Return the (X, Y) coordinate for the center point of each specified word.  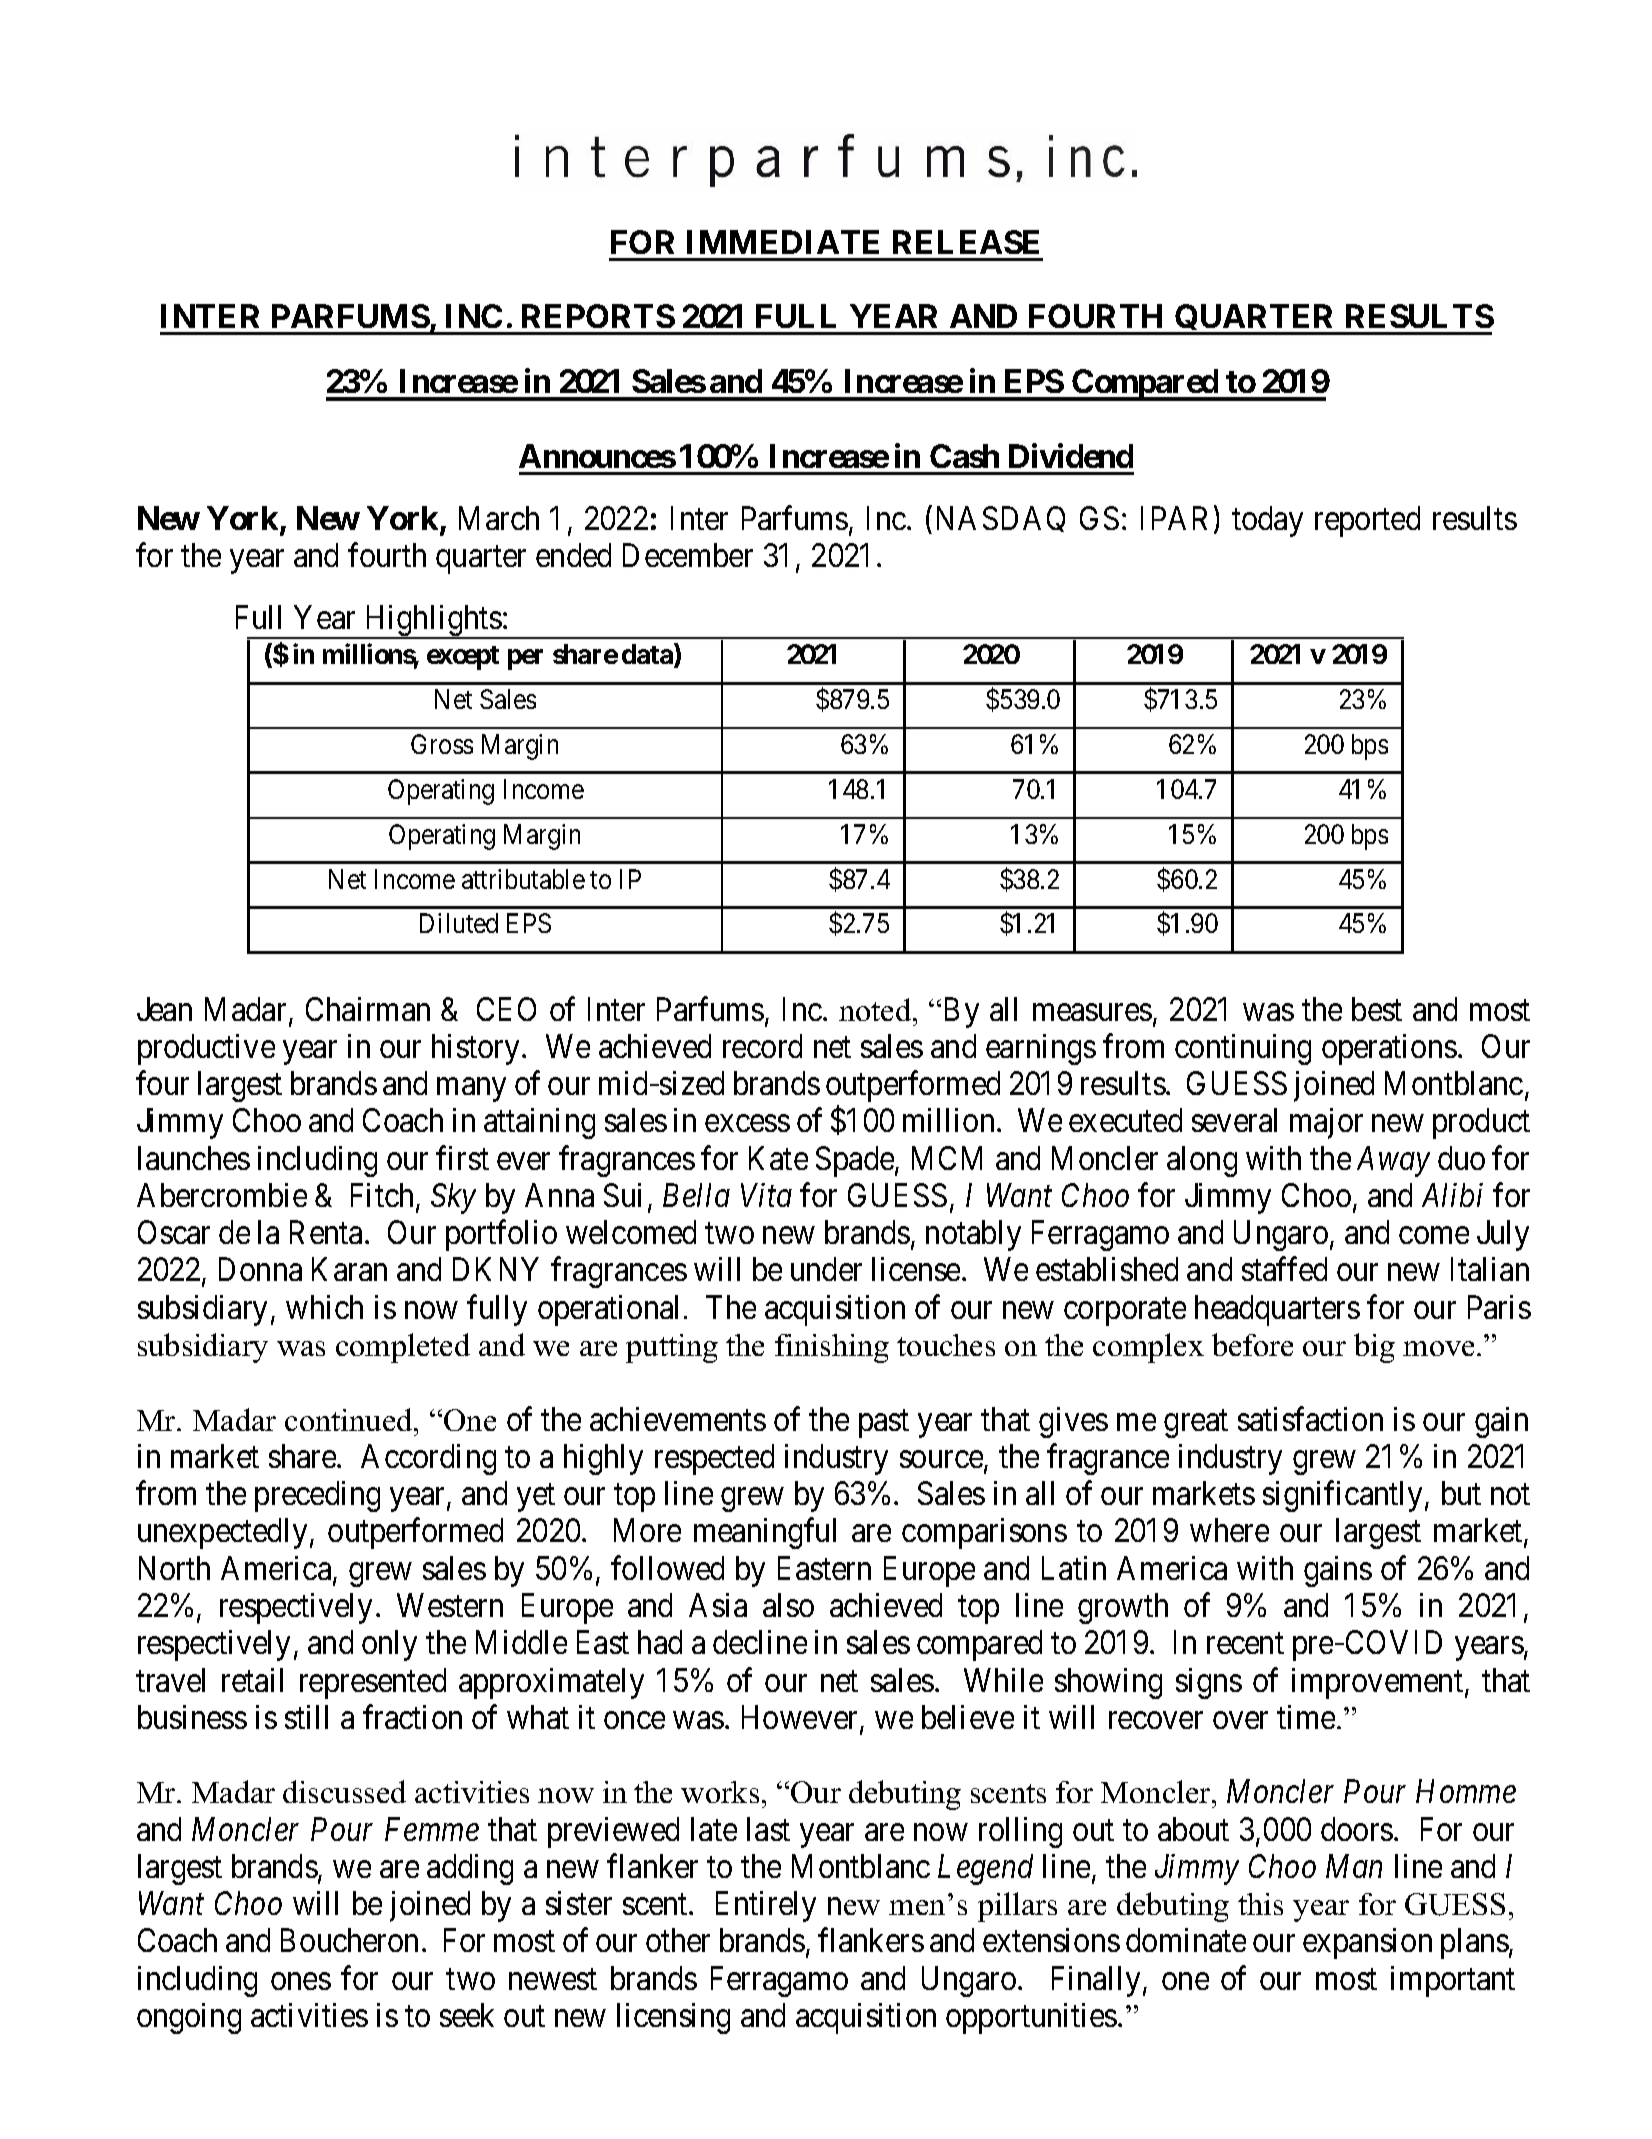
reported (1367, 521)
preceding (317, 1496)
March (499, 518)
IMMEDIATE (783, 242)
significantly (1344, 1496)
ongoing (189, 2018)
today (1267, 521)
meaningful (765, 1533)
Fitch (384, 1196)
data (648, 656)
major (1326, 1123)
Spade (855, 1161)
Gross (442, 744)
